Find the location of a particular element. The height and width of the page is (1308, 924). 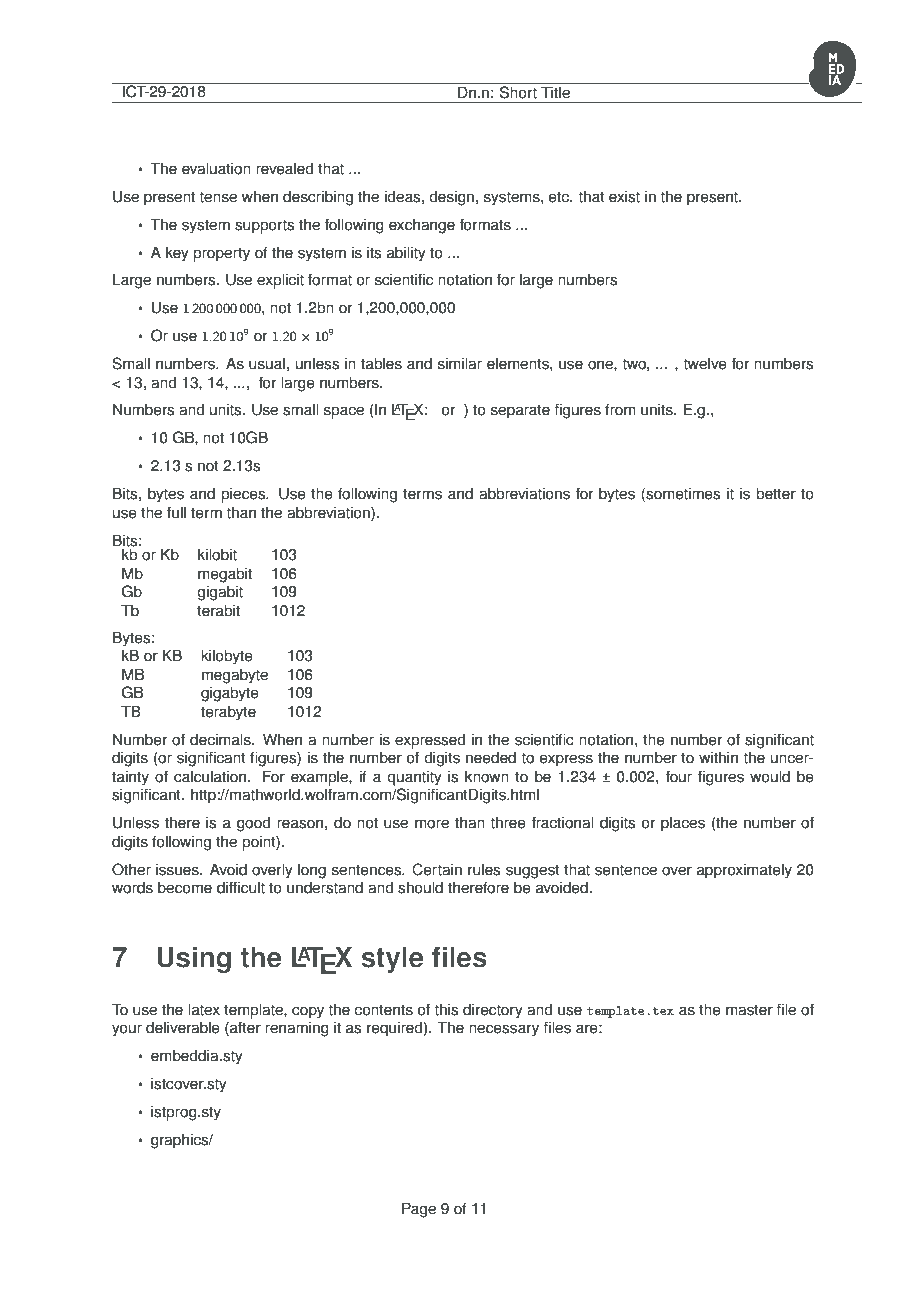

gigabit is located at coordinates (220, 593).
